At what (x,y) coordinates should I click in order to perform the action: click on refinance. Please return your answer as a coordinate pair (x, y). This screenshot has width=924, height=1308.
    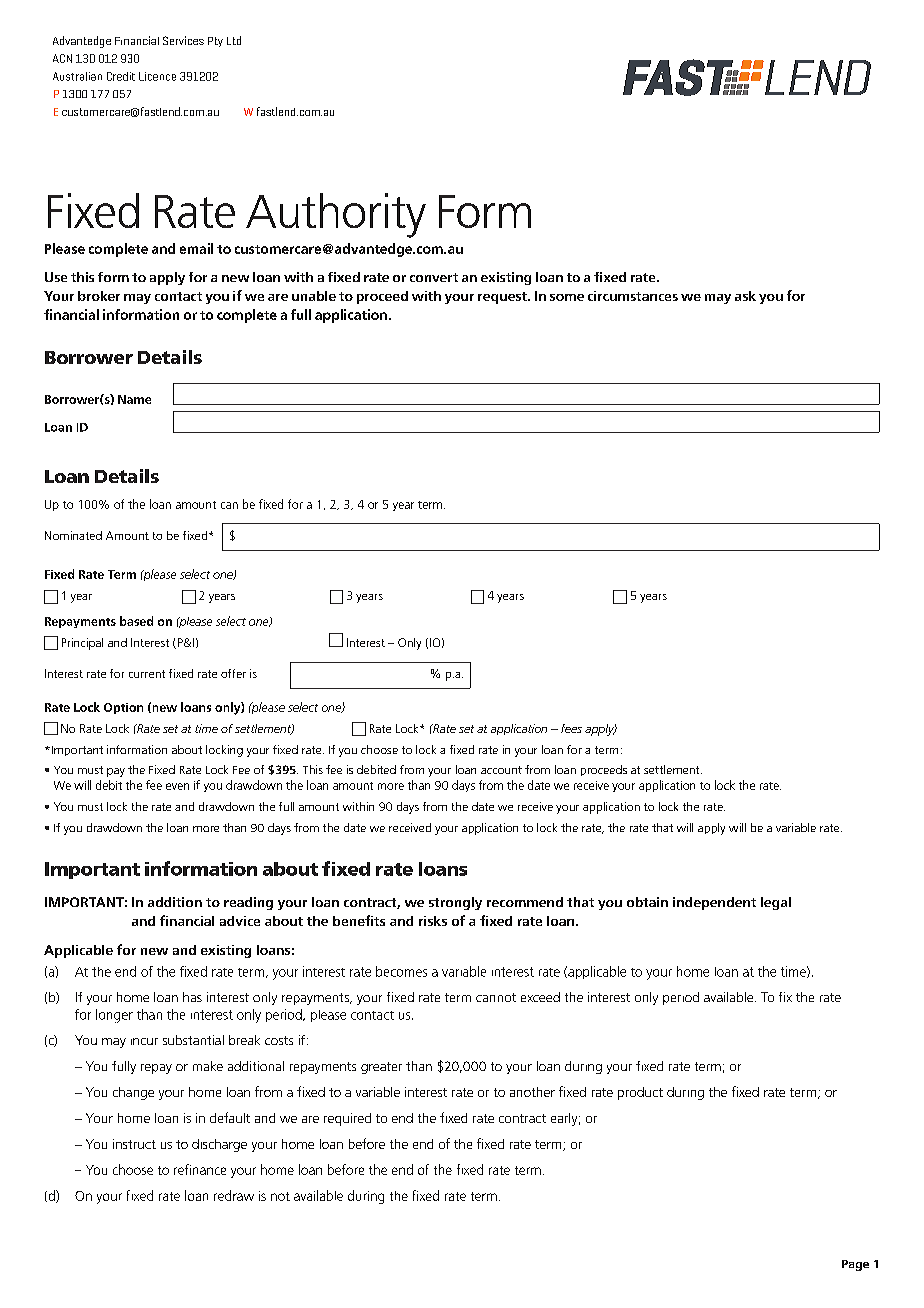
    Looking at the image, I should click on (200, 1169).
